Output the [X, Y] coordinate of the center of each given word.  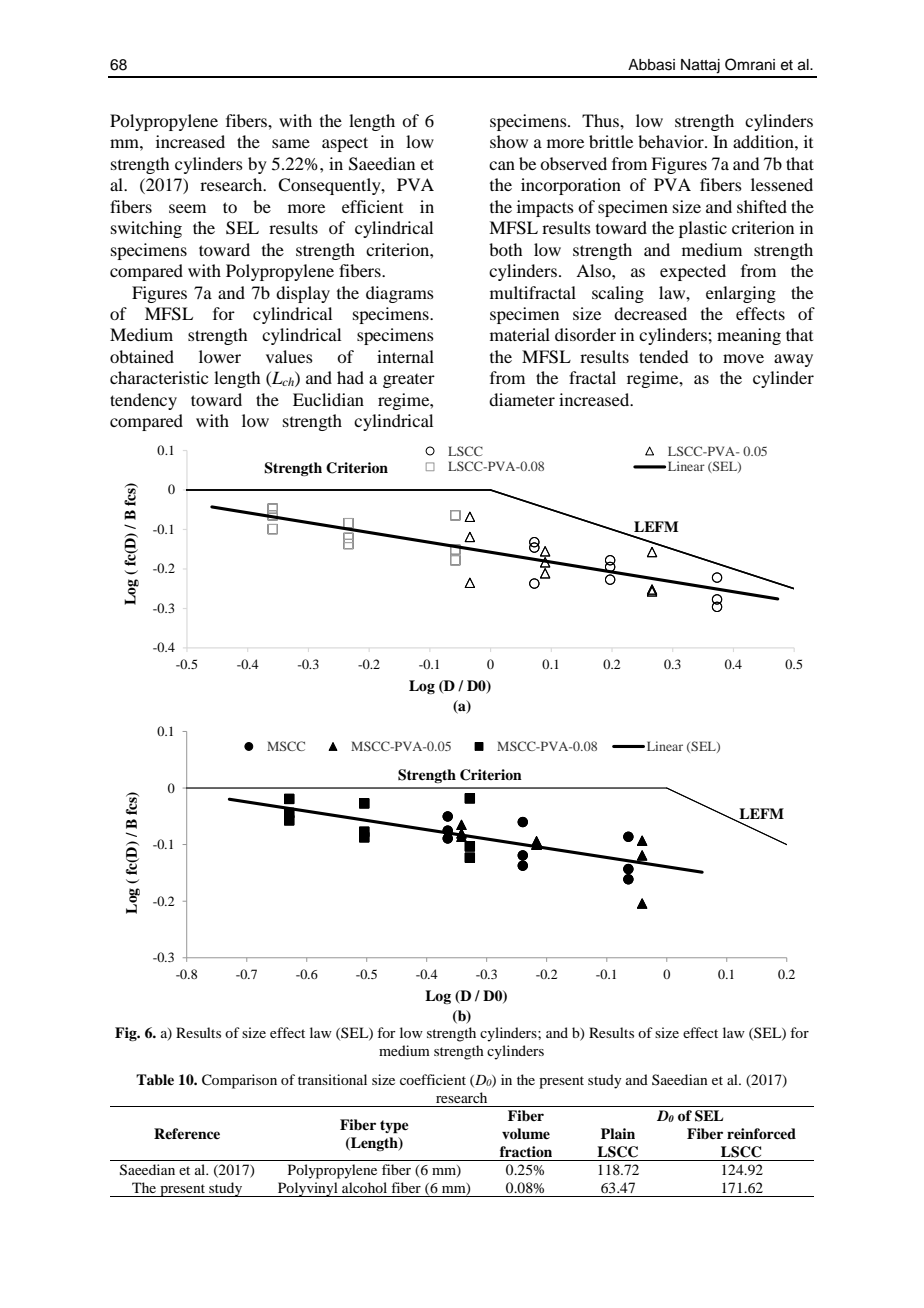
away [793, 360]
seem [187, 208]
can [502, 165]
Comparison [239, 1081]
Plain [618, 1133]
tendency [143, 401]
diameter [522, 399]
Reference [187, 1133]
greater [409, 381]
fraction [526, 1151]
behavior [672, 141]
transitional [332, 1079]
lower [220, 356]
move [743, 358]
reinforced [761, 1133]
